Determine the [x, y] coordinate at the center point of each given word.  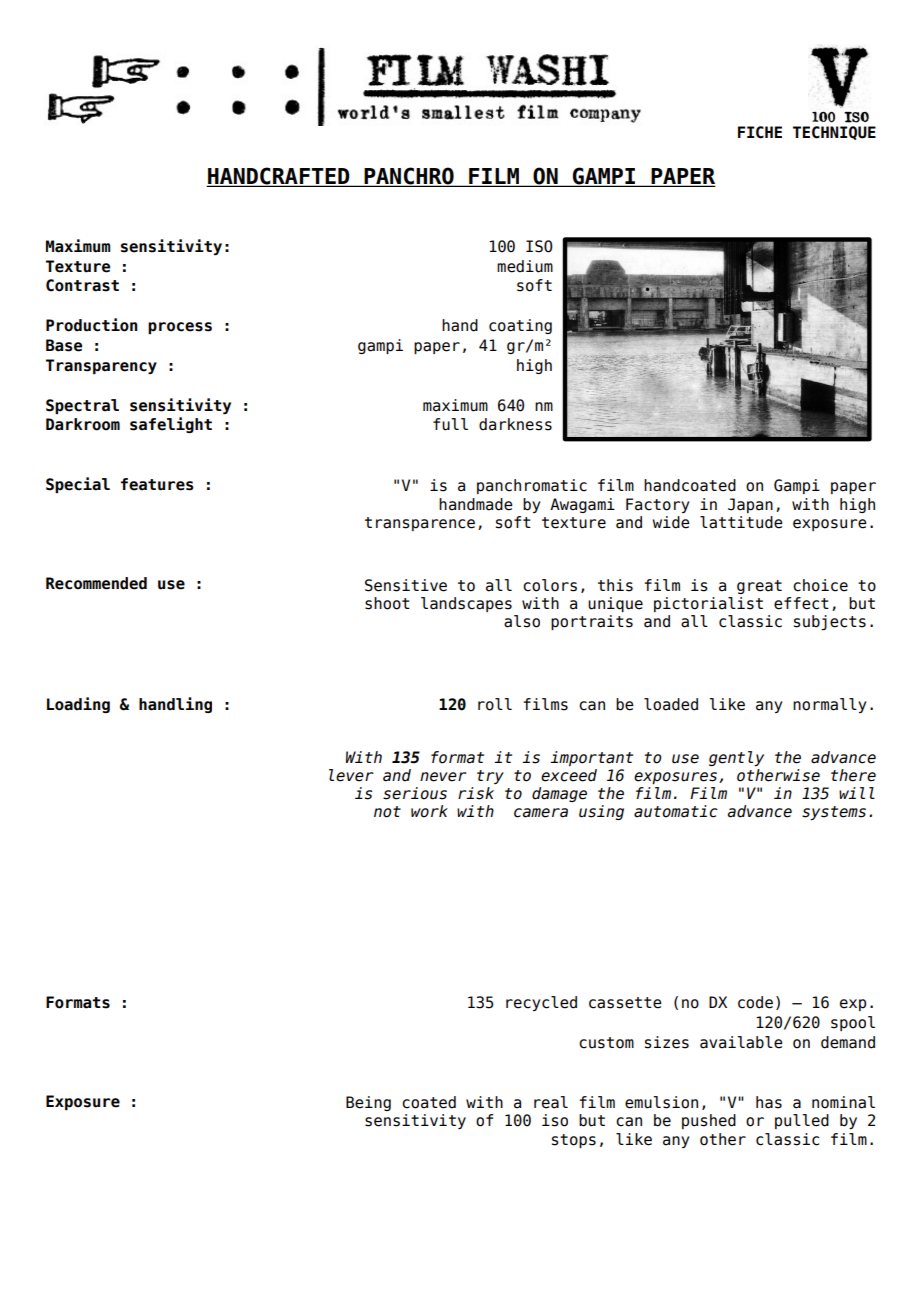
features [157, 484]
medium [525, 266]
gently [736, 758]
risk [476, 793]
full [450, 424]
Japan [750, 505]
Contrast [82, 285]
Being [368, 1103]
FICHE [760, 132]
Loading [78, 705]
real [551, 1102]
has [769, 1102]
